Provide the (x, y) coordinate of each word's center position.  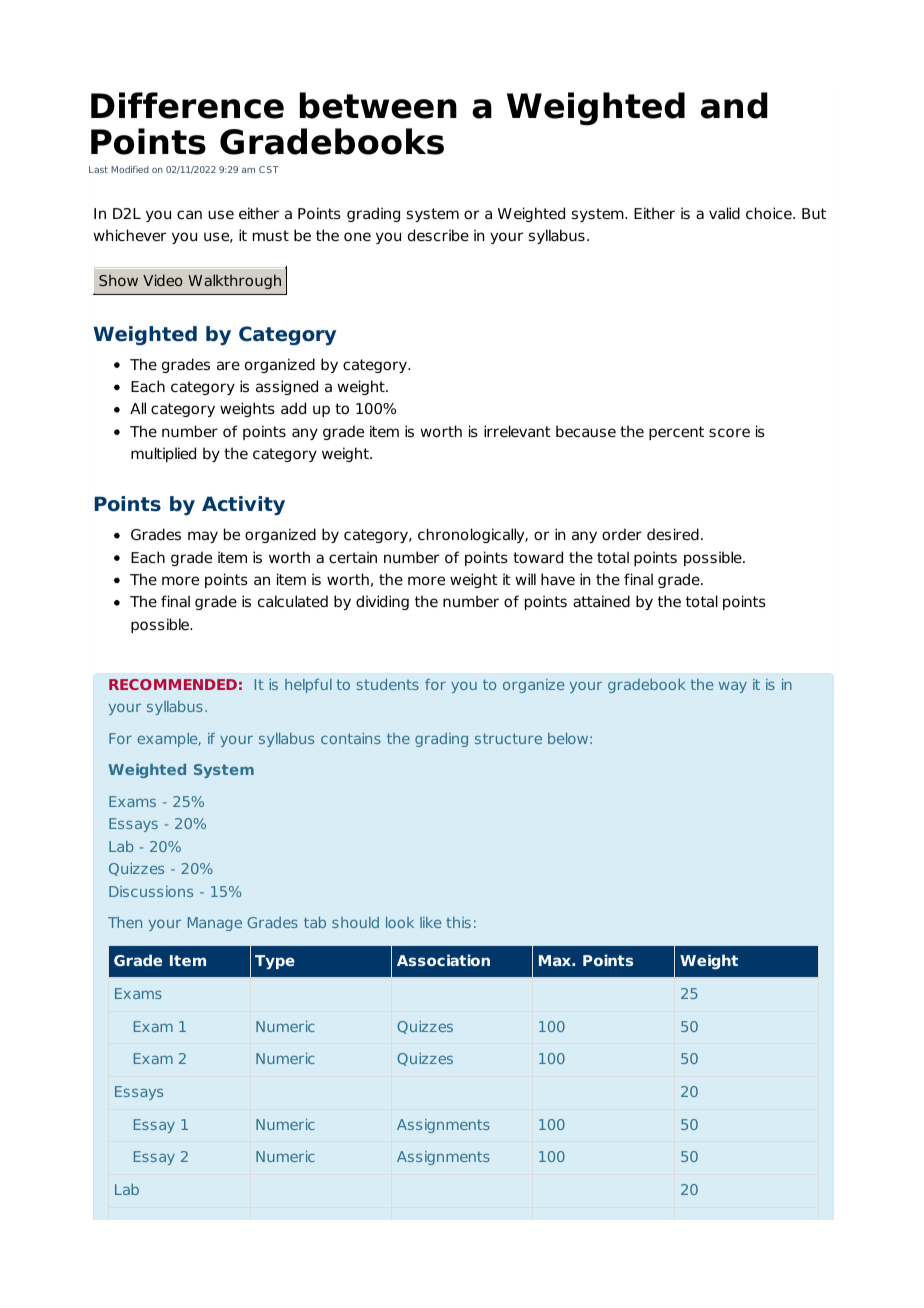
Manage (215, 924)
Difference (187, 105)
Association (443, 960)
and (734, 105)
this (458, 922)
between (378, 105)
